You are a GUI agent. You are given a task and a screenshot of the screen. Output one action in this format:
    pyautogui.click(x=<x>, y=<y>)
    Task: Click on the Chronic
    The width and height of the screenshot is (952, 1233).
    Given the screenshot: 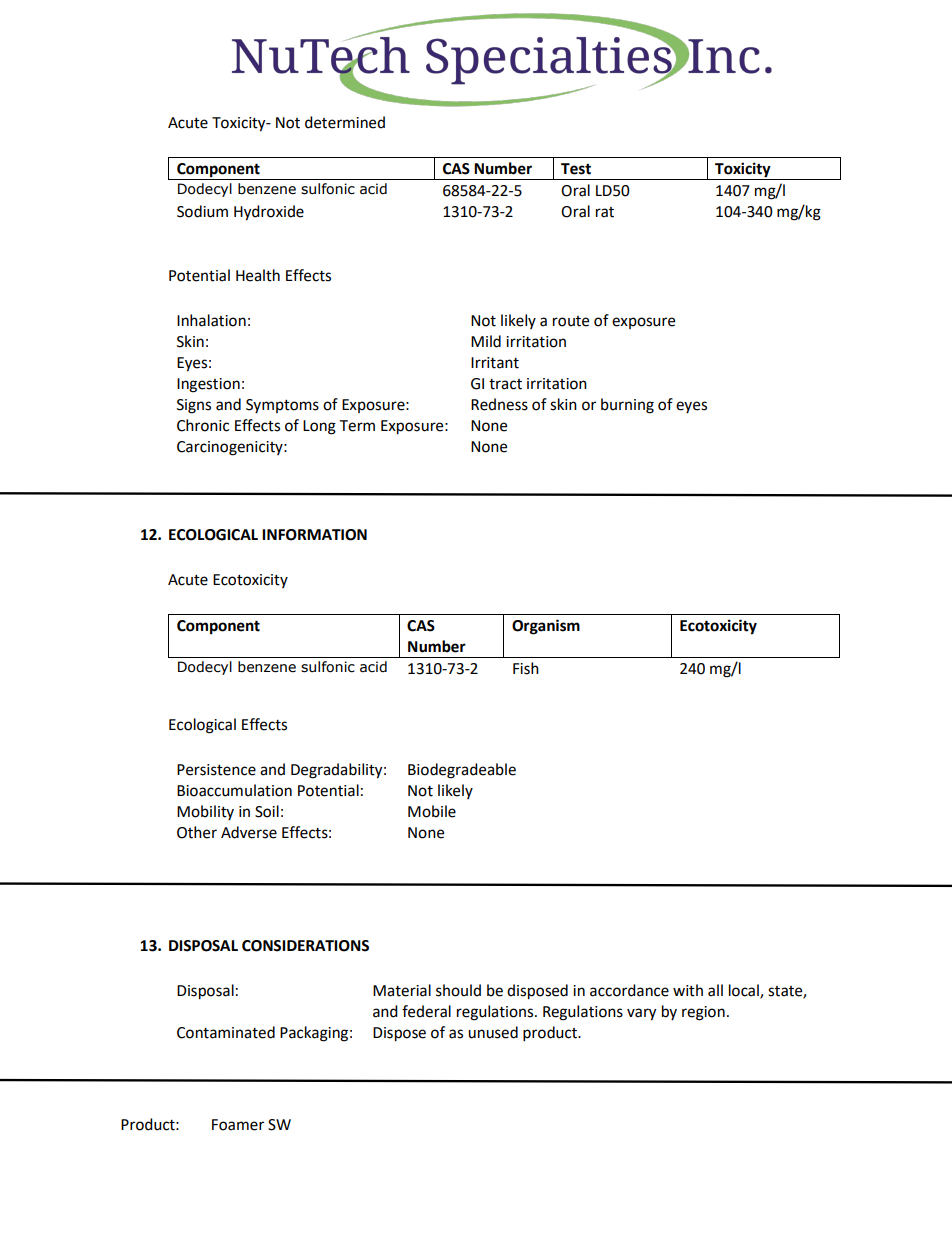 What is the action you would take?
    pyautogui.click(x=203, y=425)
